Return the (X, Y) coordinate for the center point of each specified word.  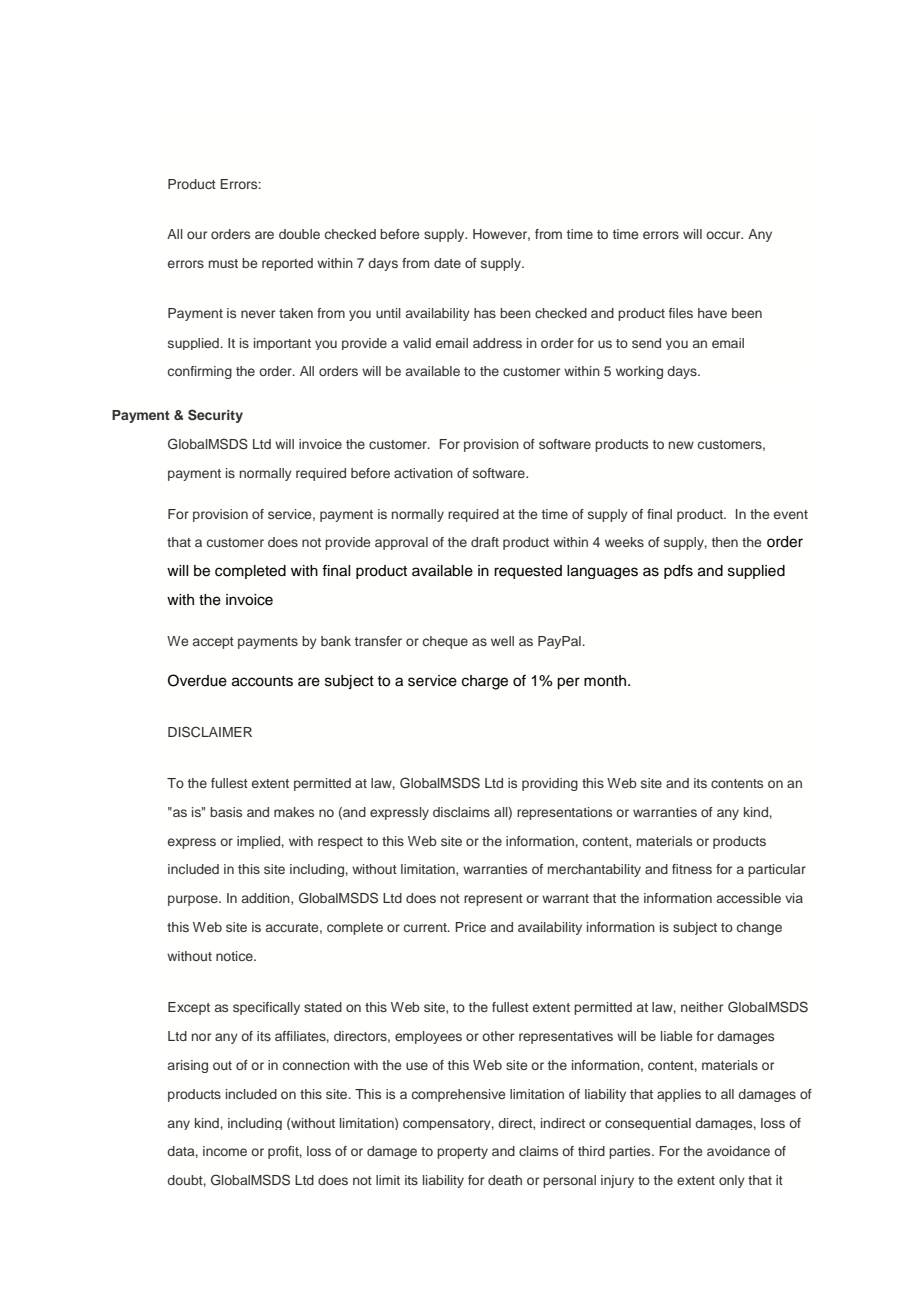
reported (287, 264)
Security (215, 416)
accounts (262, 681)
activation (423, 473)
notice (235, 956)
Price (470, 927)
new (681, 445)
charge (485, 682)
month (606, 681)
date (447, 263)
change (759, 928)
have (712, 313)
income (225, 1151)
